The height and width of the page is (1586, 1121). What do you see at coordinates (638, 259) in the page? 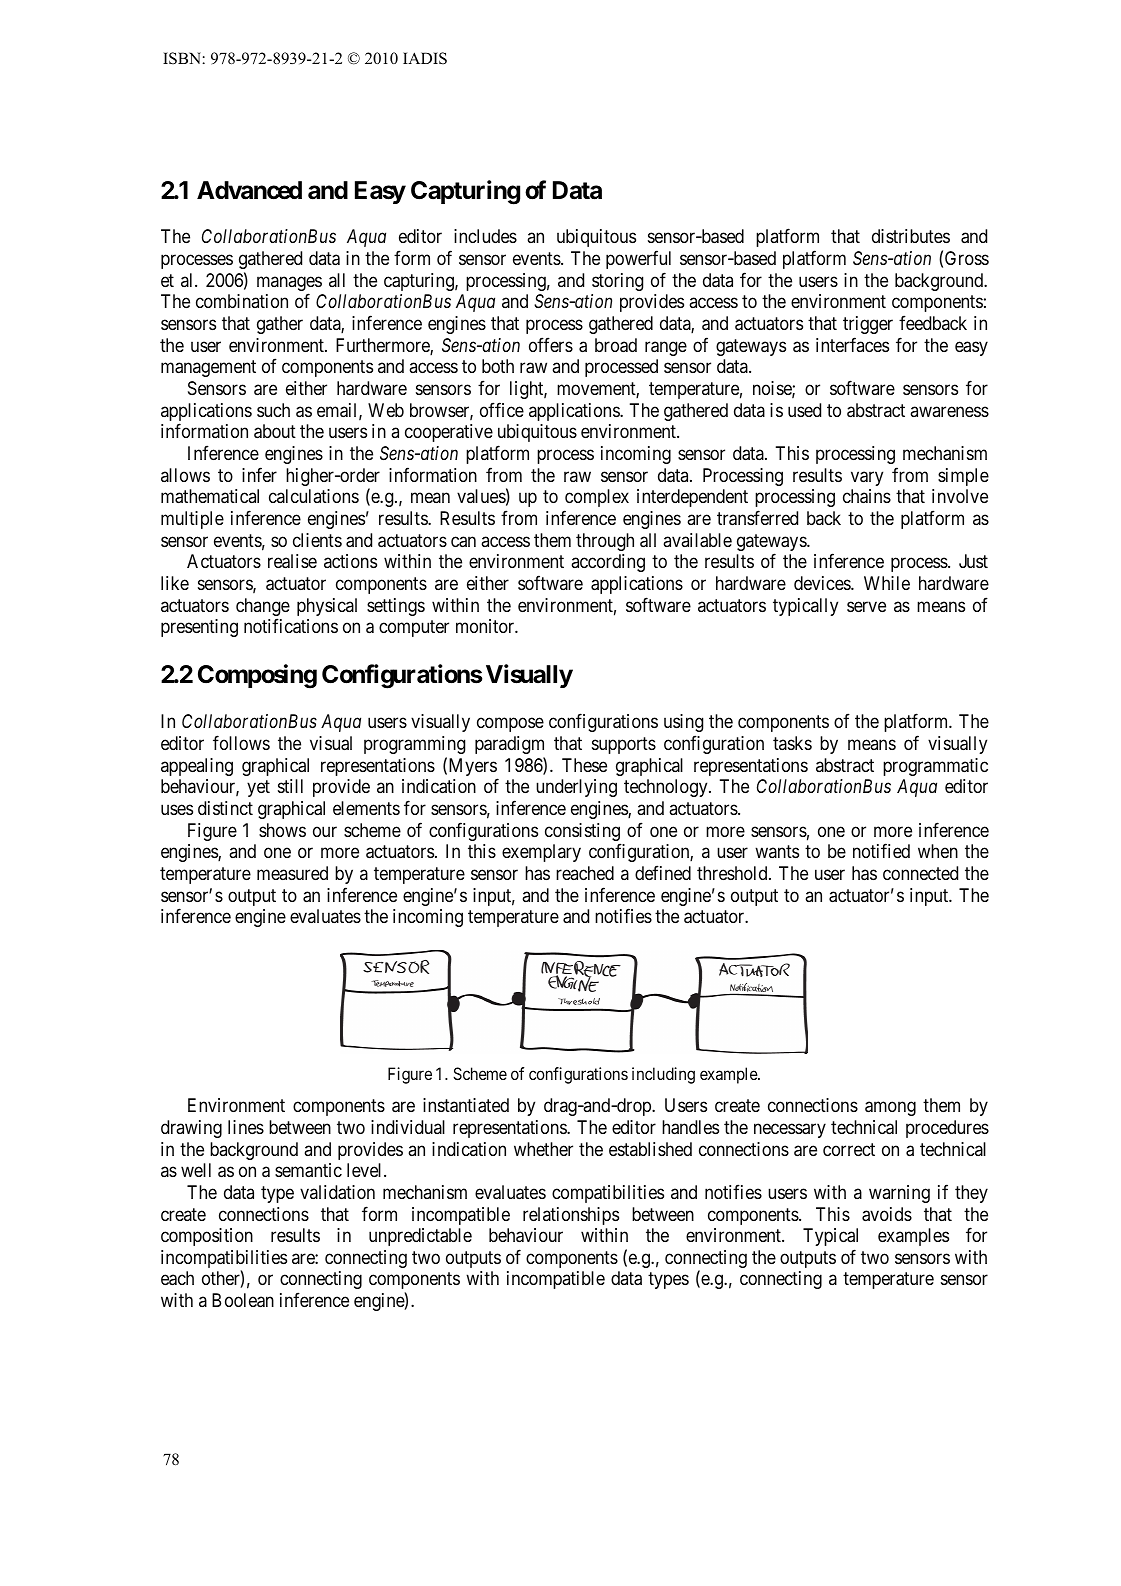
I see `powerful` at bounding box center [638, 259].
